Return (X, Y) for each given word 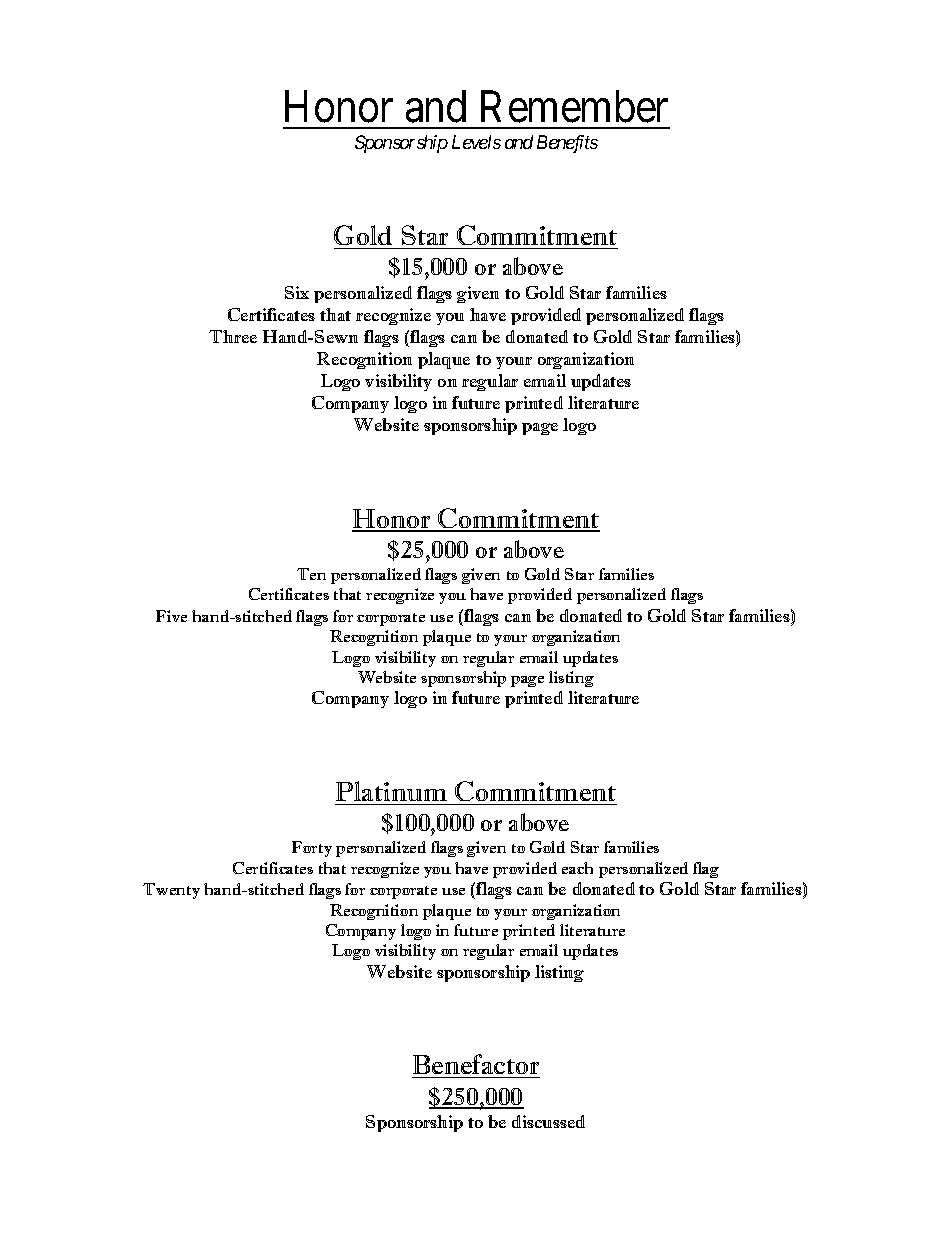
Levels (476, 142)
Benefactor (476, 1066)
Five (171, 616)
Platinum (391, 791)
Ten (311, 574)
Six (297, 292)
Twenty (171, 891)
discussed (548, 1121)
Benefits (567, 144)
